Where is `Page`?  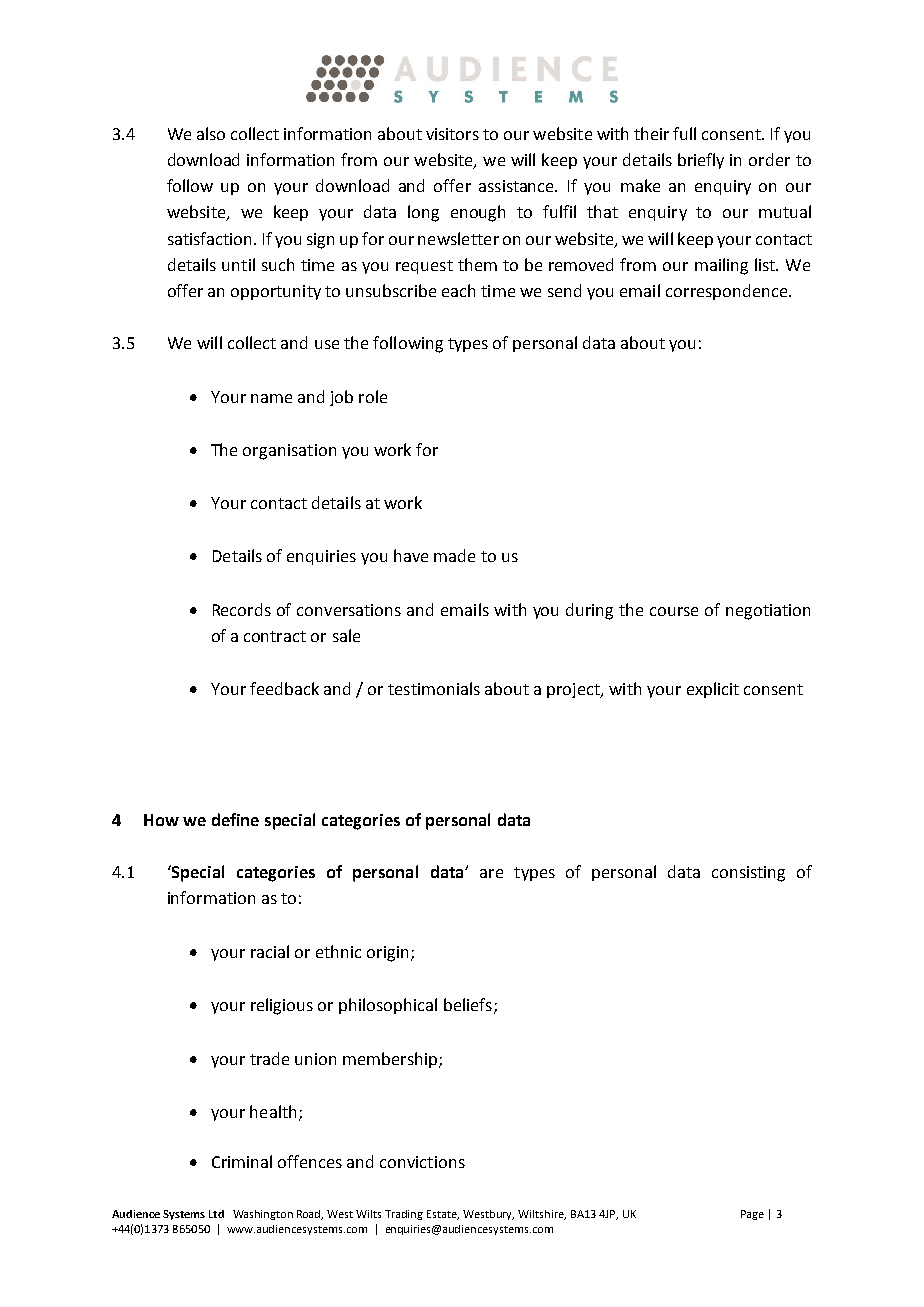 Page is located at coordinates (752, 1215).
